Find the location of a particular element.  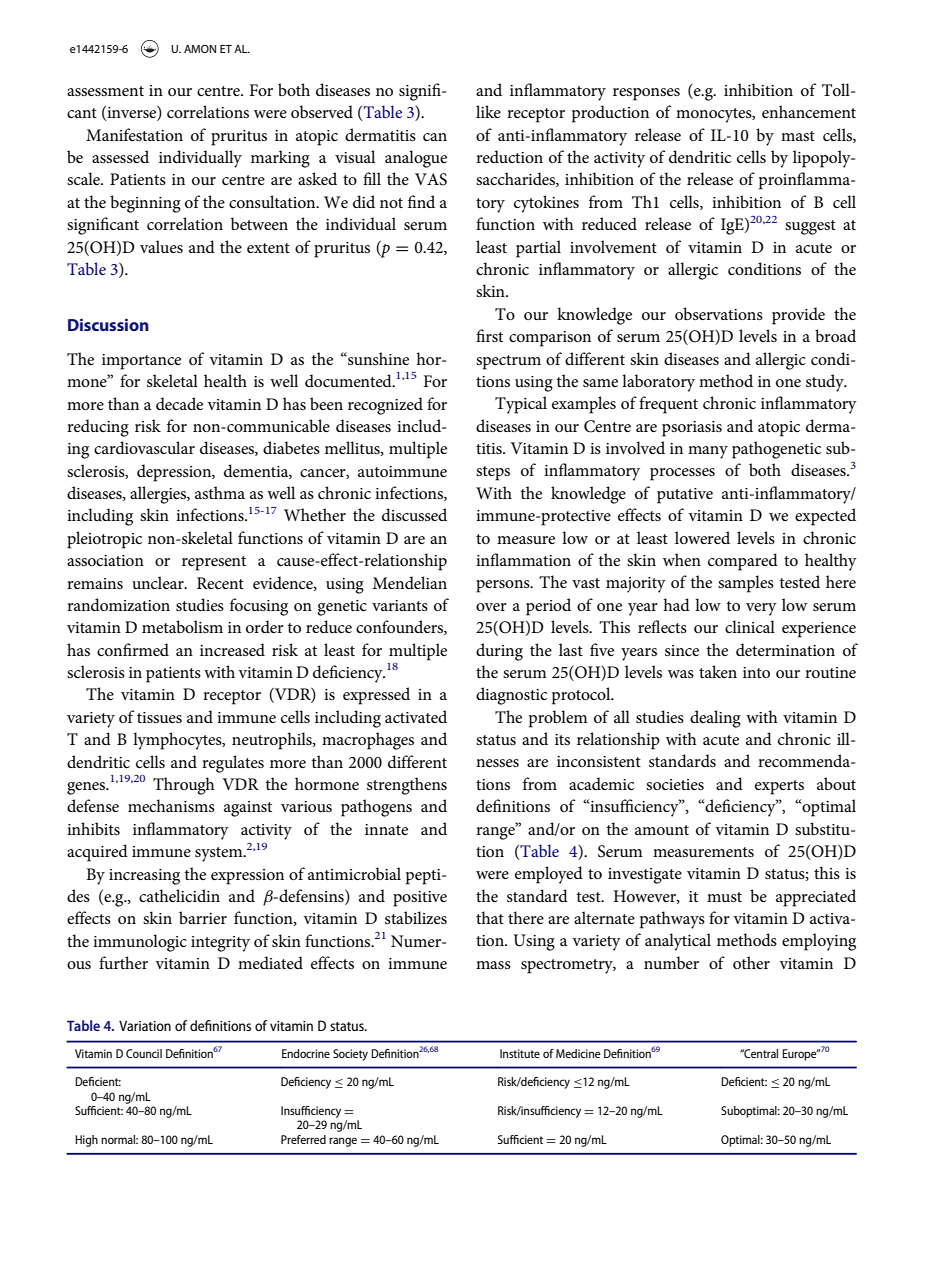

unclear is located at coordinates (159, 582).
